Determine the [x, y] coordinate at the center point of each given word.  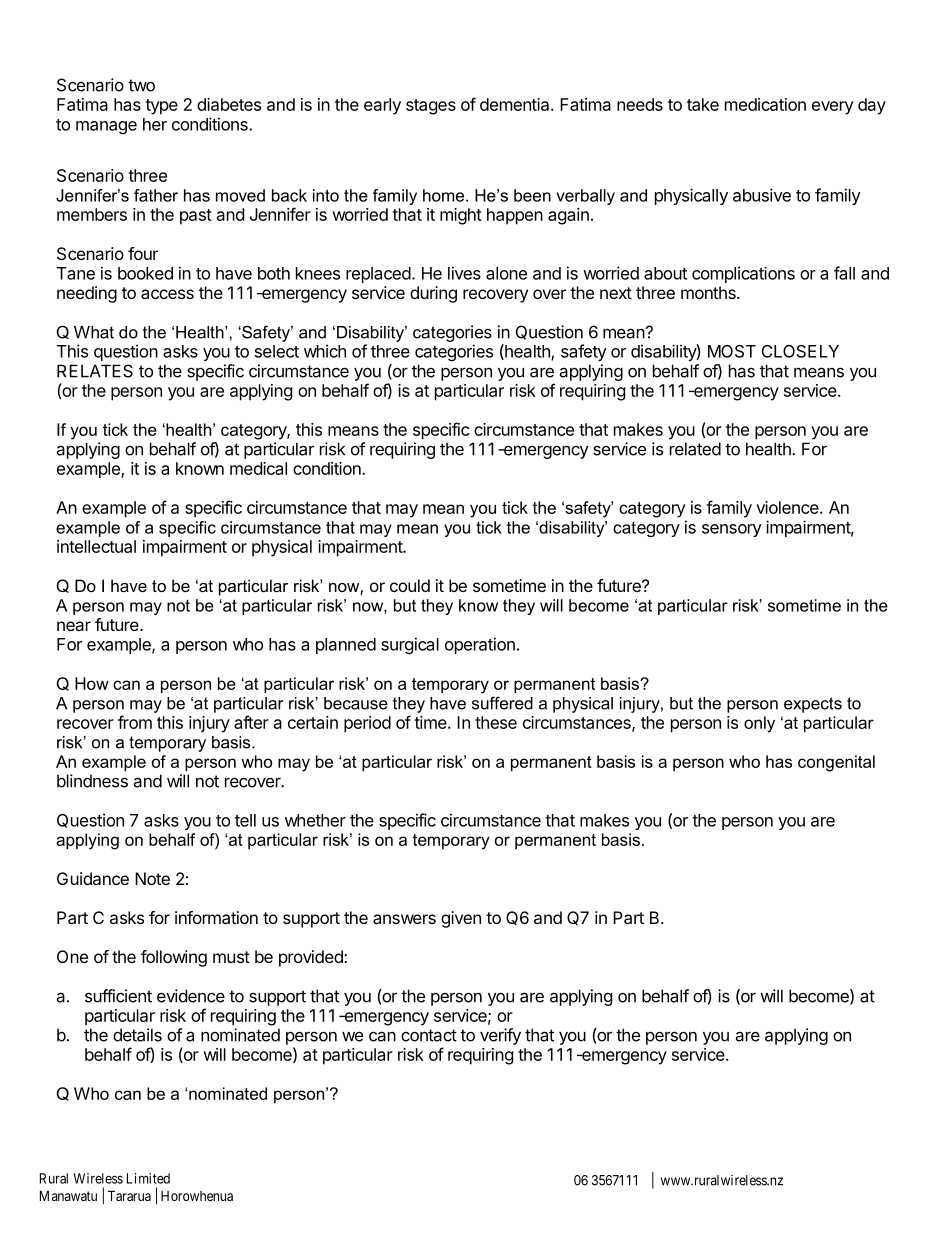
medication [765, 104]
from [135, 722]
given [461, 919]
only [759, 724]
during [433, 294]
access [167, 294]
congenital [836, 763]
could [410, 585]
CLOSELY [800, 351]
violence [788, 507]
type [161, 107]
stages [431, 107]
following [174, 958]
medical [258, 468]
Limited [148, 1178]
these [496, 722]
